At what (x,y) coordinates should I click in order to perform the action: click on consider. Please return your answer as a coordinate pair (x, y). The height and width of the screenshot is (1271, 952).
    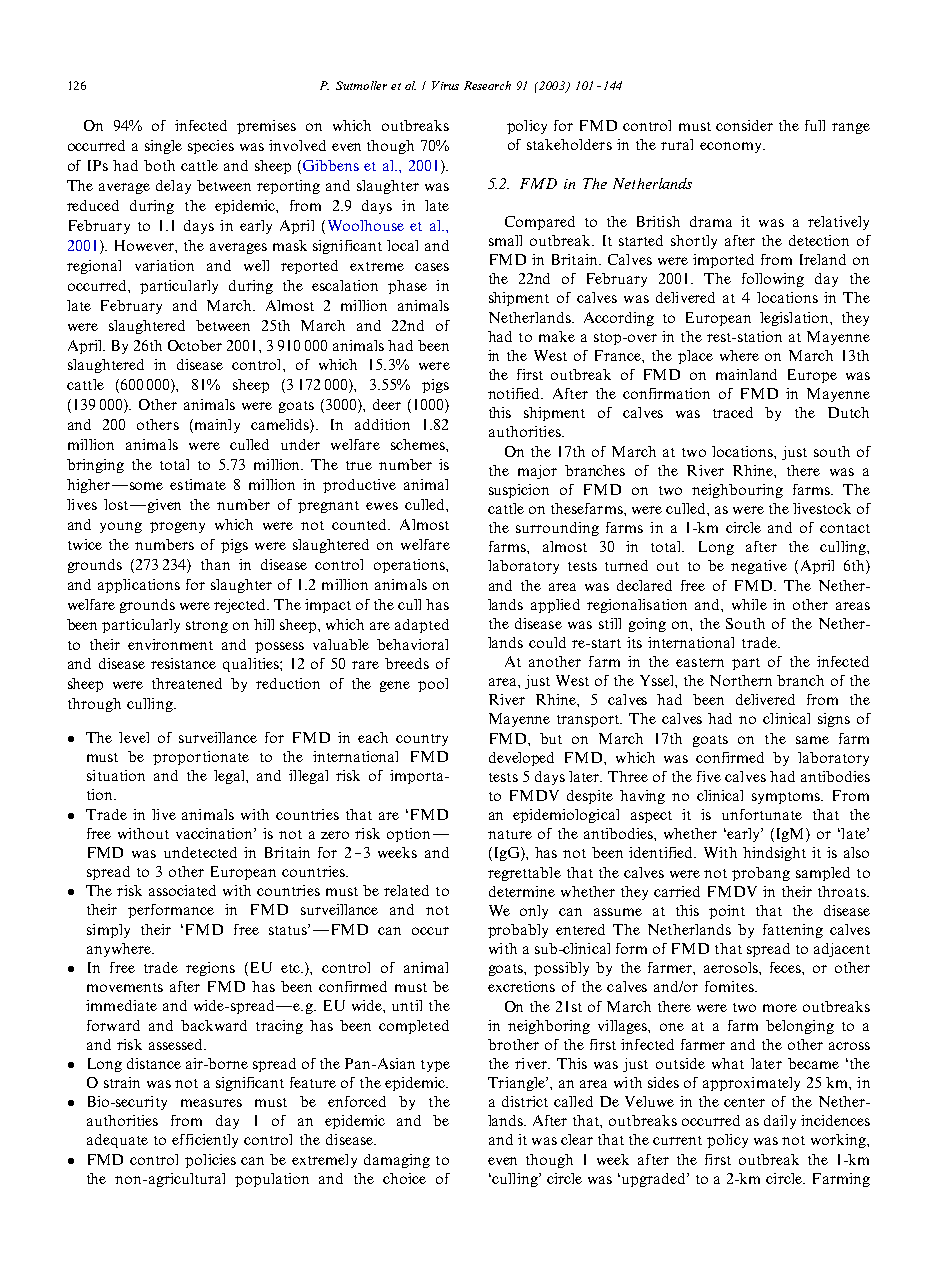
    Looking at the image, I should click on (744, 125).
